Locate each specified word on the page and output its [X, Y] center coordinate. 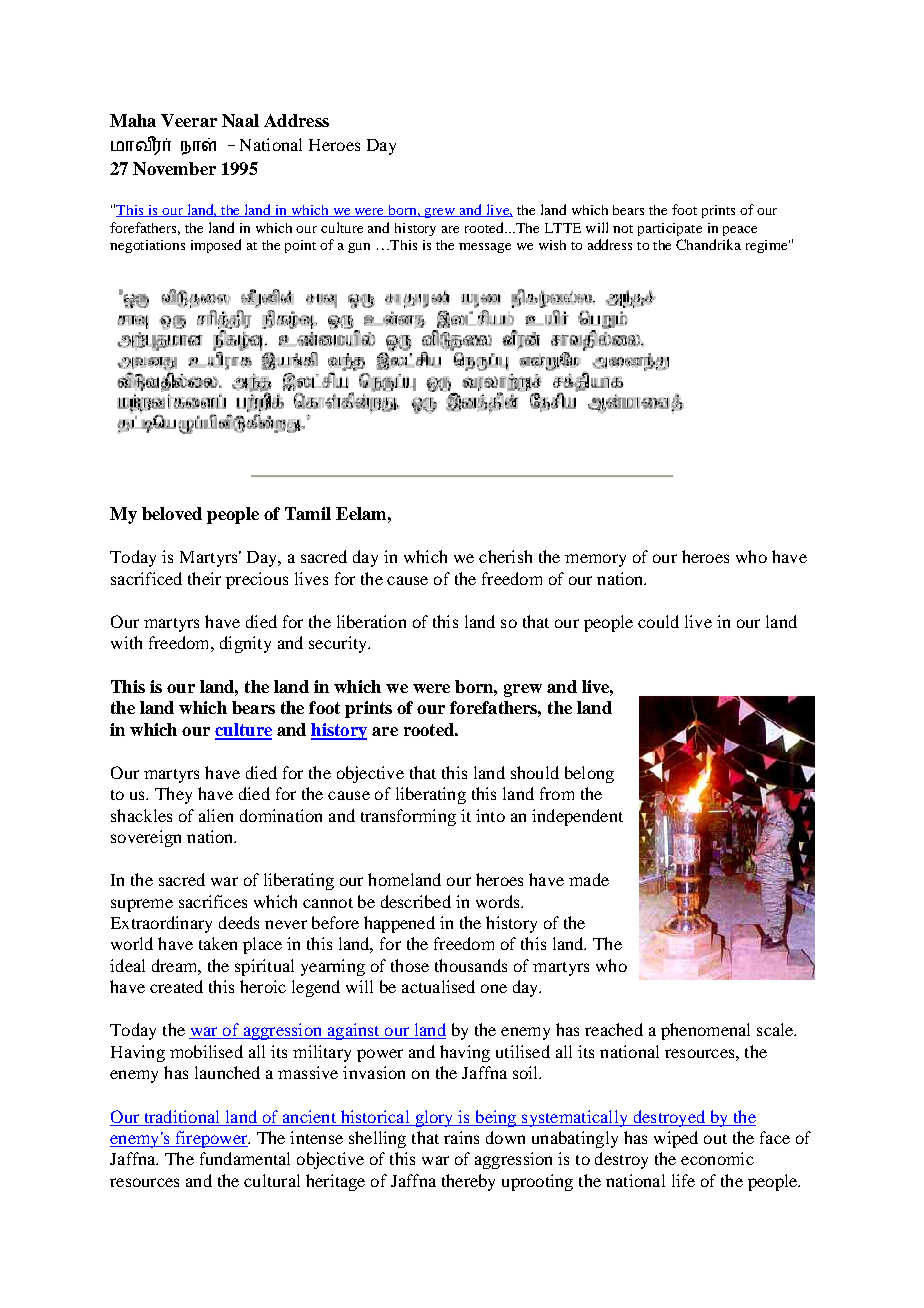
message [485, 248]
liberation [371, 621]
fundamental [245, 1158]
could [658, 621]
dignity [245, 644]
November [174, 168]
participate [670, 229]
